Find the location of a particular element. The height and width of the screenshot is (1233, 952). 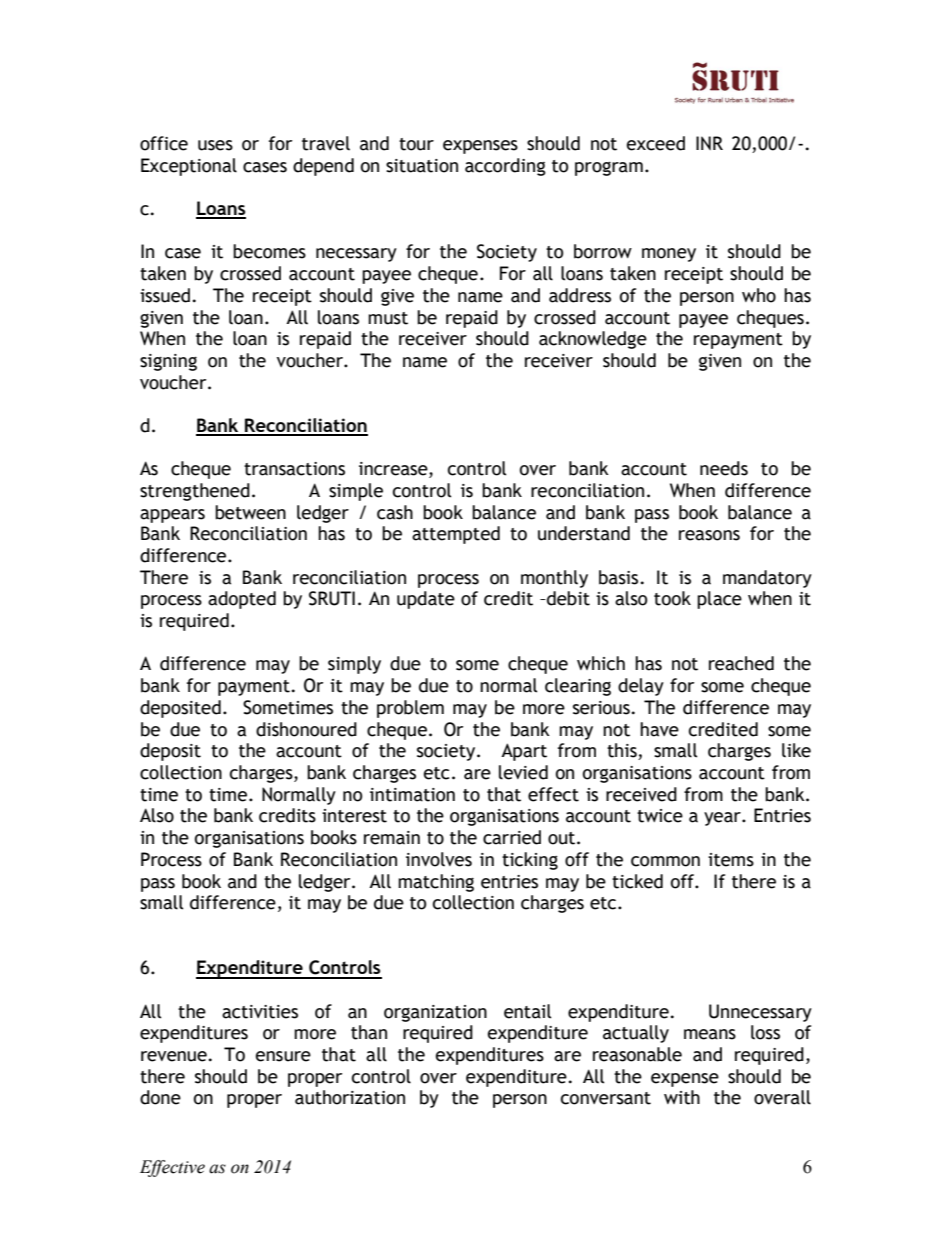

matching is located at coordinates (436, 883).
